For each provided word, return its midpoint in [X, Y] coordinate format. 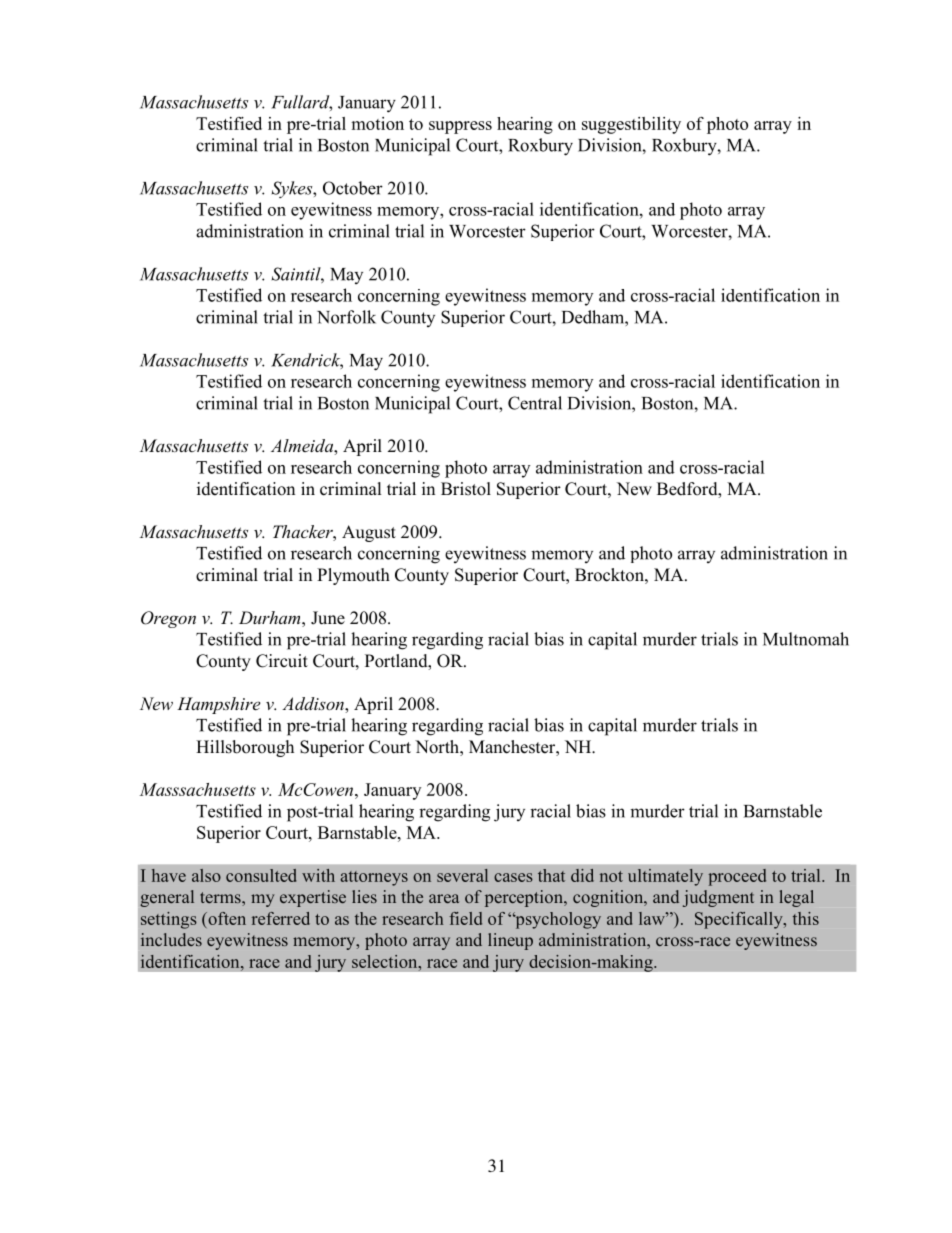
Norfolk [346, 317]
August [369, 533]
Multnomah [806, 639]
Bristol [466, 489]
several [462, 875]
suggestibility [631, 125]
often [226, 918]
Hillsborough [245, 748]
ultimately [665, 877]
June [328, 618]
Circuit [282, 661]
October [353, 188]
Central [535, 403]
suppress [460, 127]
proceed [737, 877]
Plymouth [353, 576]
